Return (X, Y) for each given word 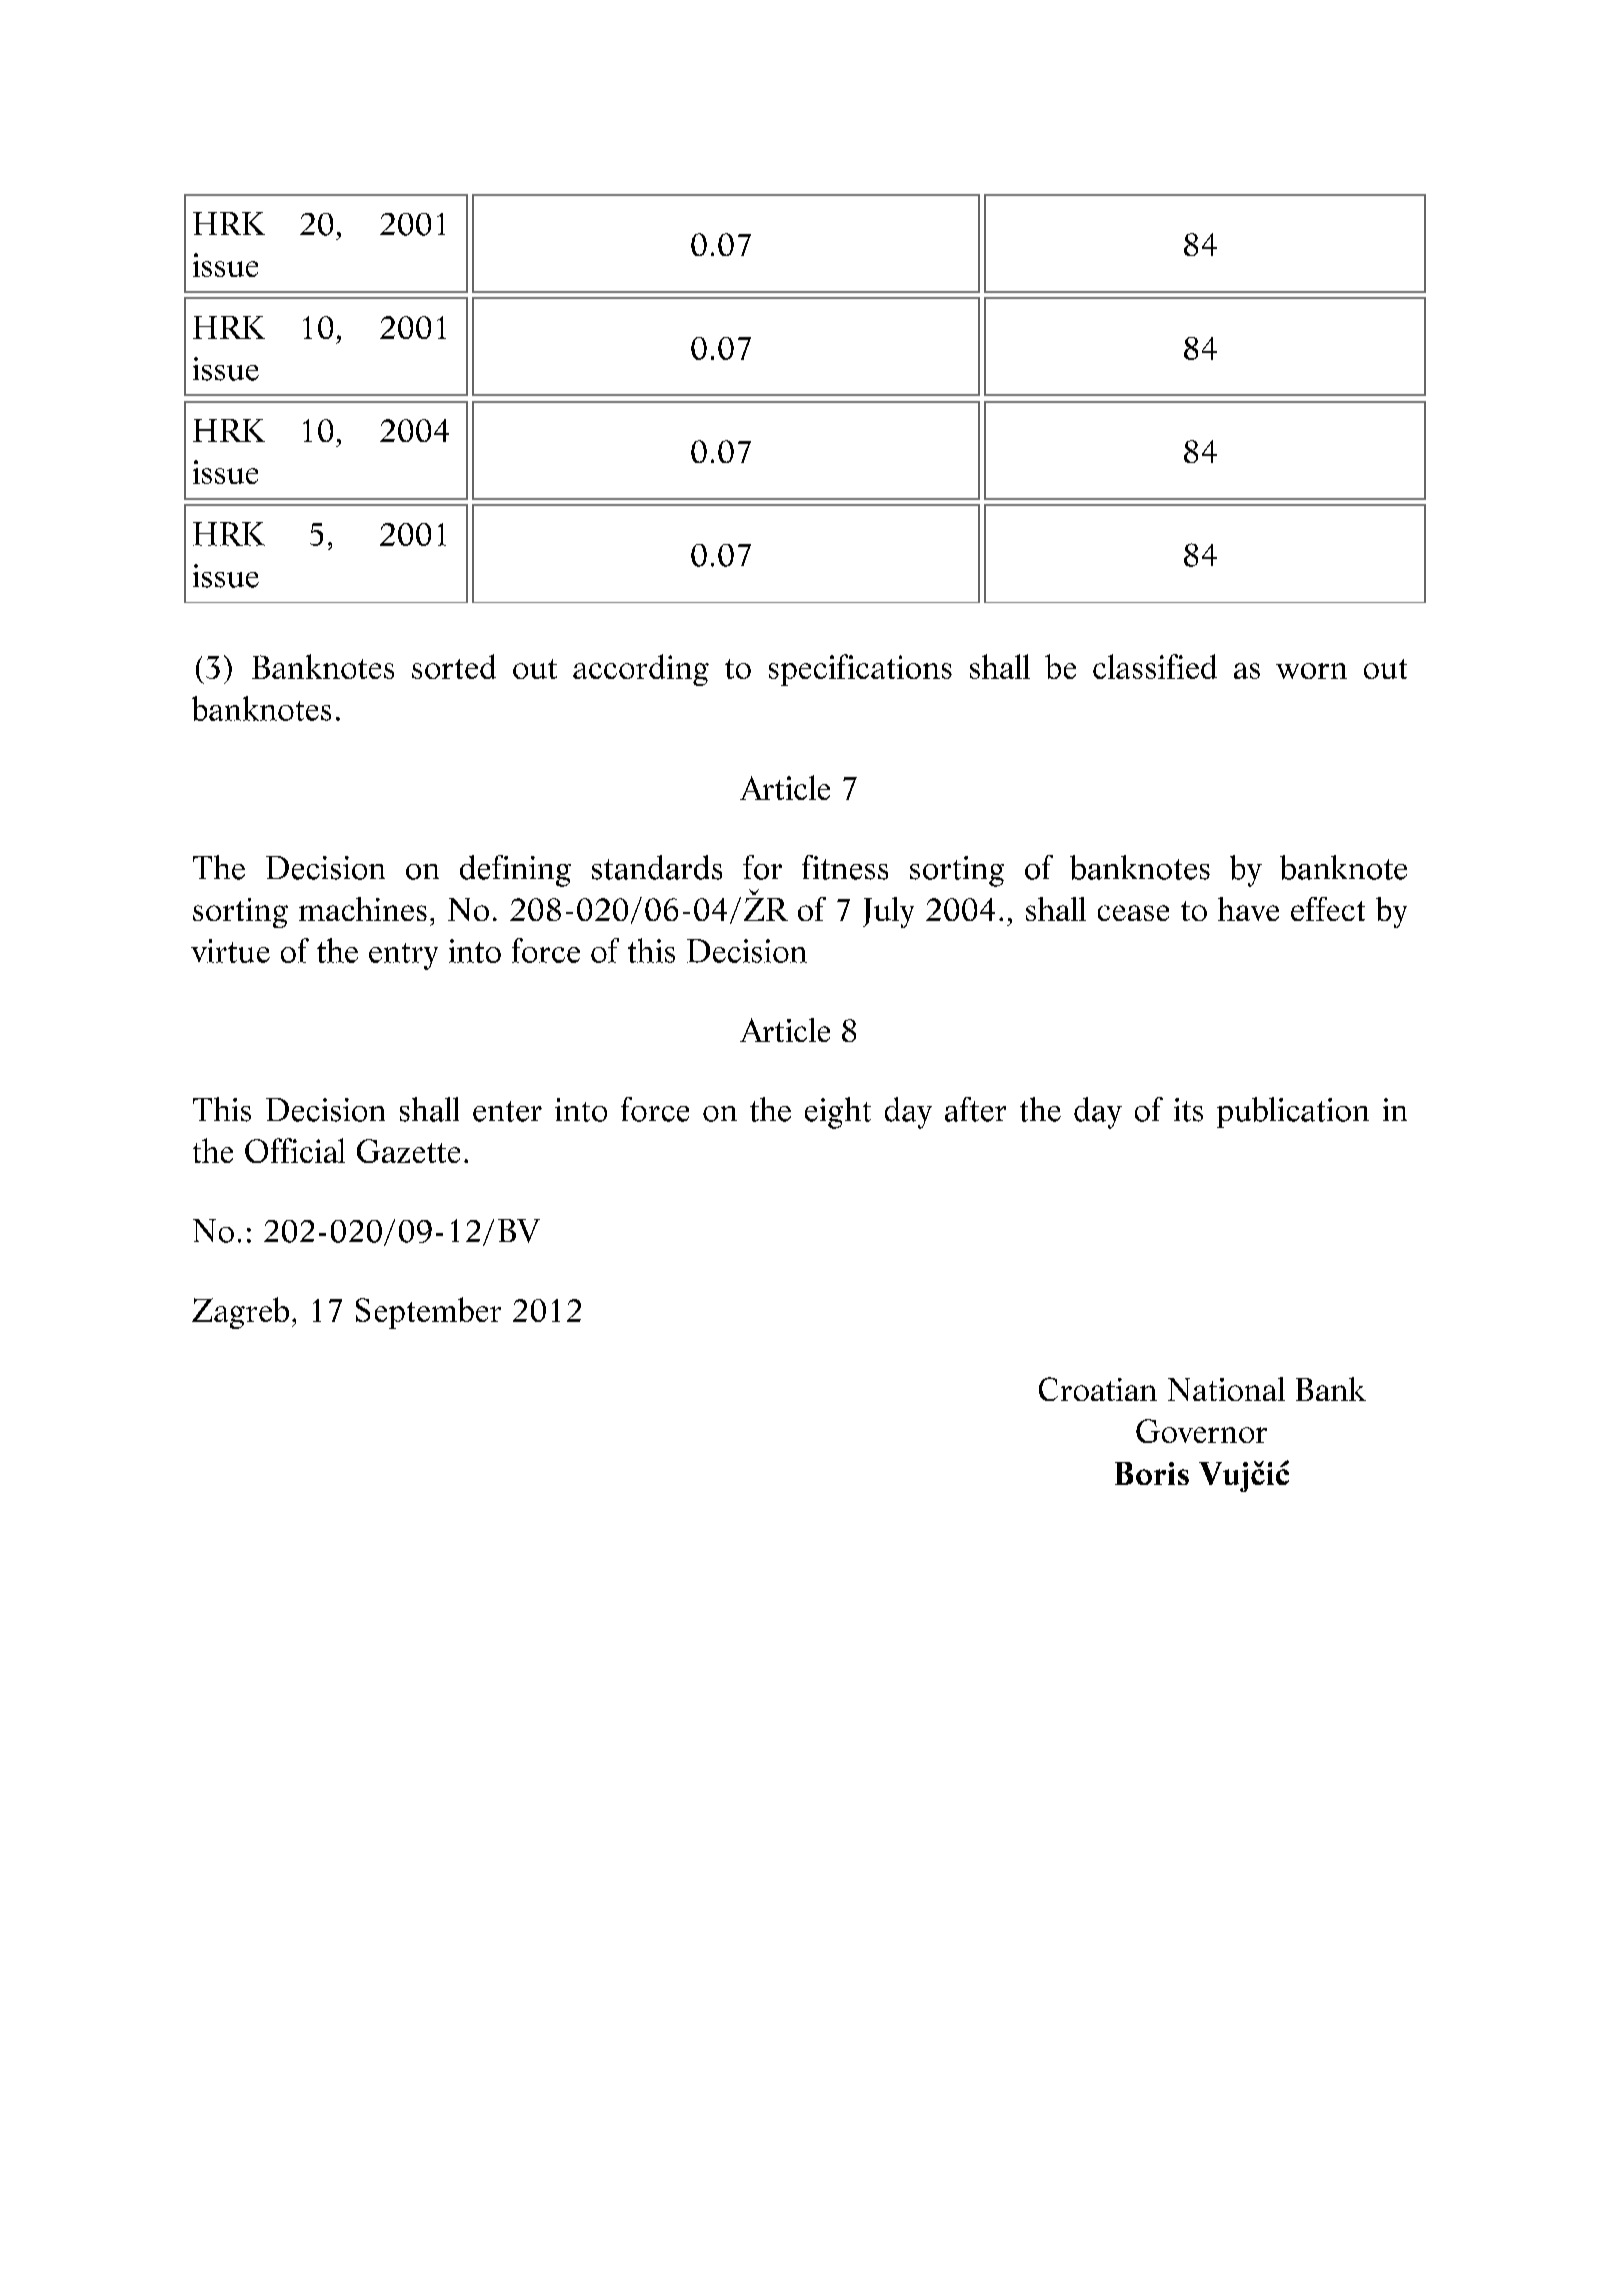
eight (838, 1113)
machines (363, 909)
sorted (454, 666)
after (975, 1109)
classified (1155, 666)
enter (507, 1111)
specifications (860, 670)
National (1226, 1389)
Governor (1201, 1431)
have (1248, 909)
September (428, 1313)
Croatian (1098, 1389)
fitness (845, 867)
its (1188, 1110)
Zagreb (240, 1313)
